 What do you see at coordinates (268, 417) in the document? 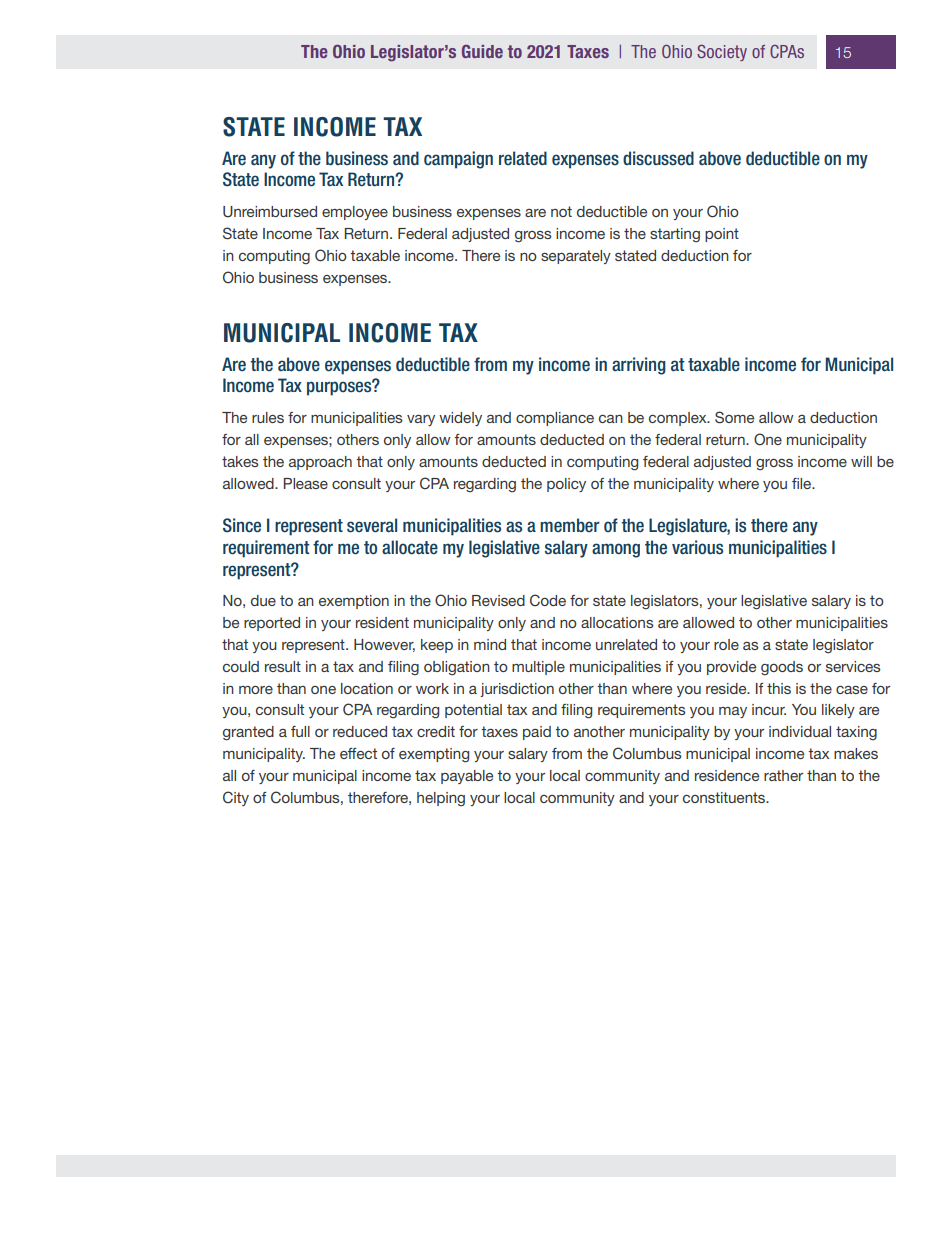
I see `rules` at bounding box center [268, 417].
